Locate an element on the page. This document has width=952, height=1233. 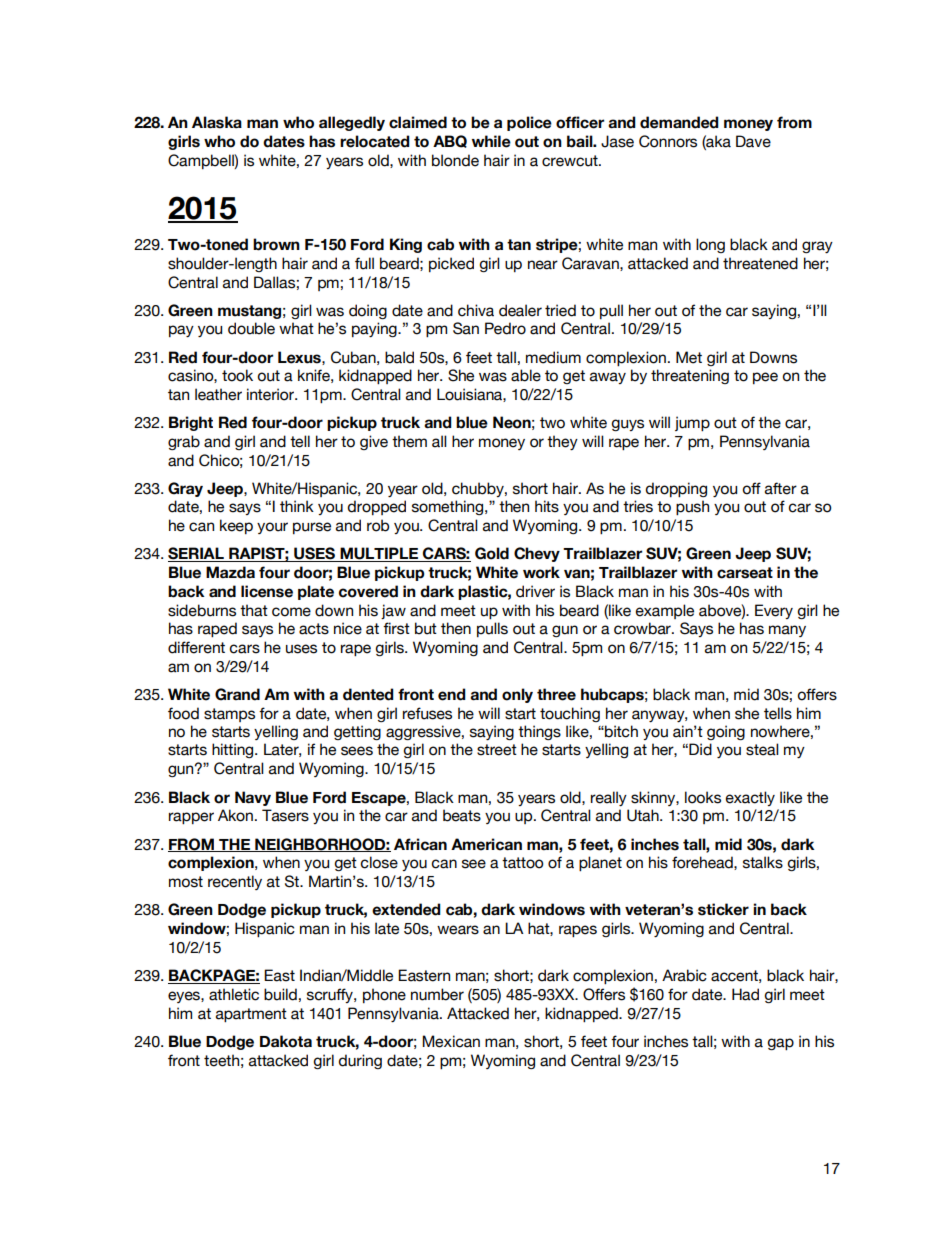
beats is located at coordinates (462, 815).
